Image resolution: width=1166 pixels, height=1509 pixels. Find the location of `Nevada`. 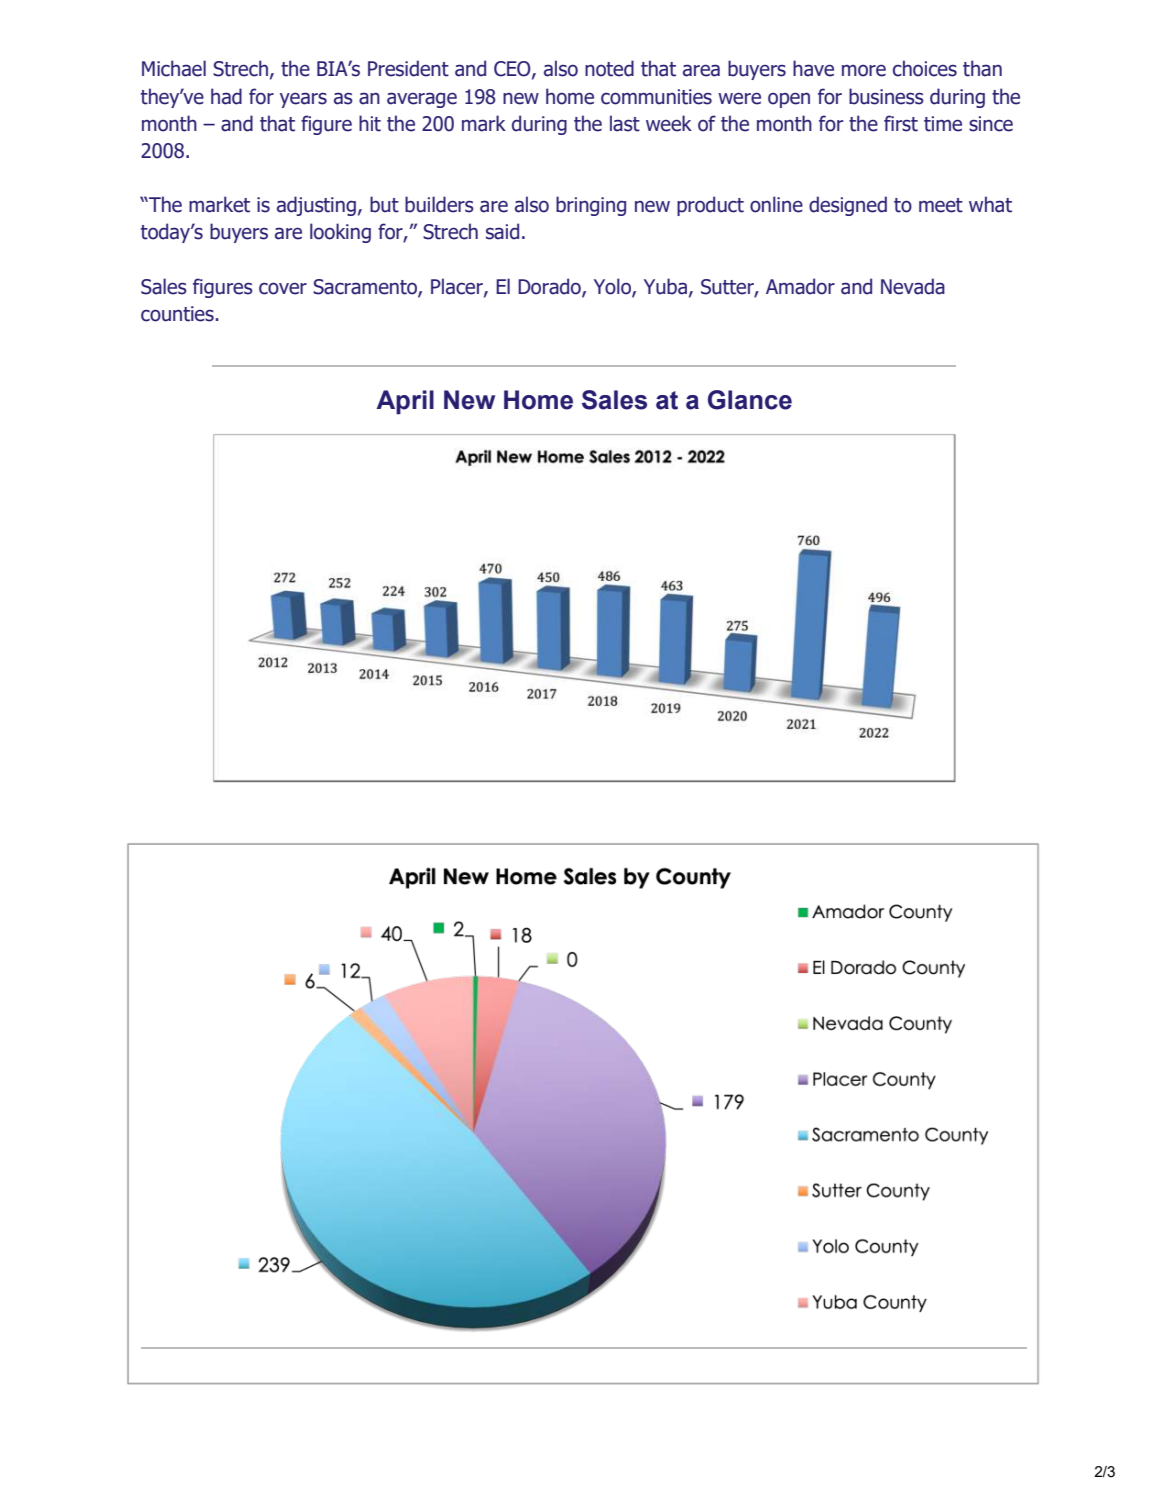

Nevada is located at coordinates (913, 286).
